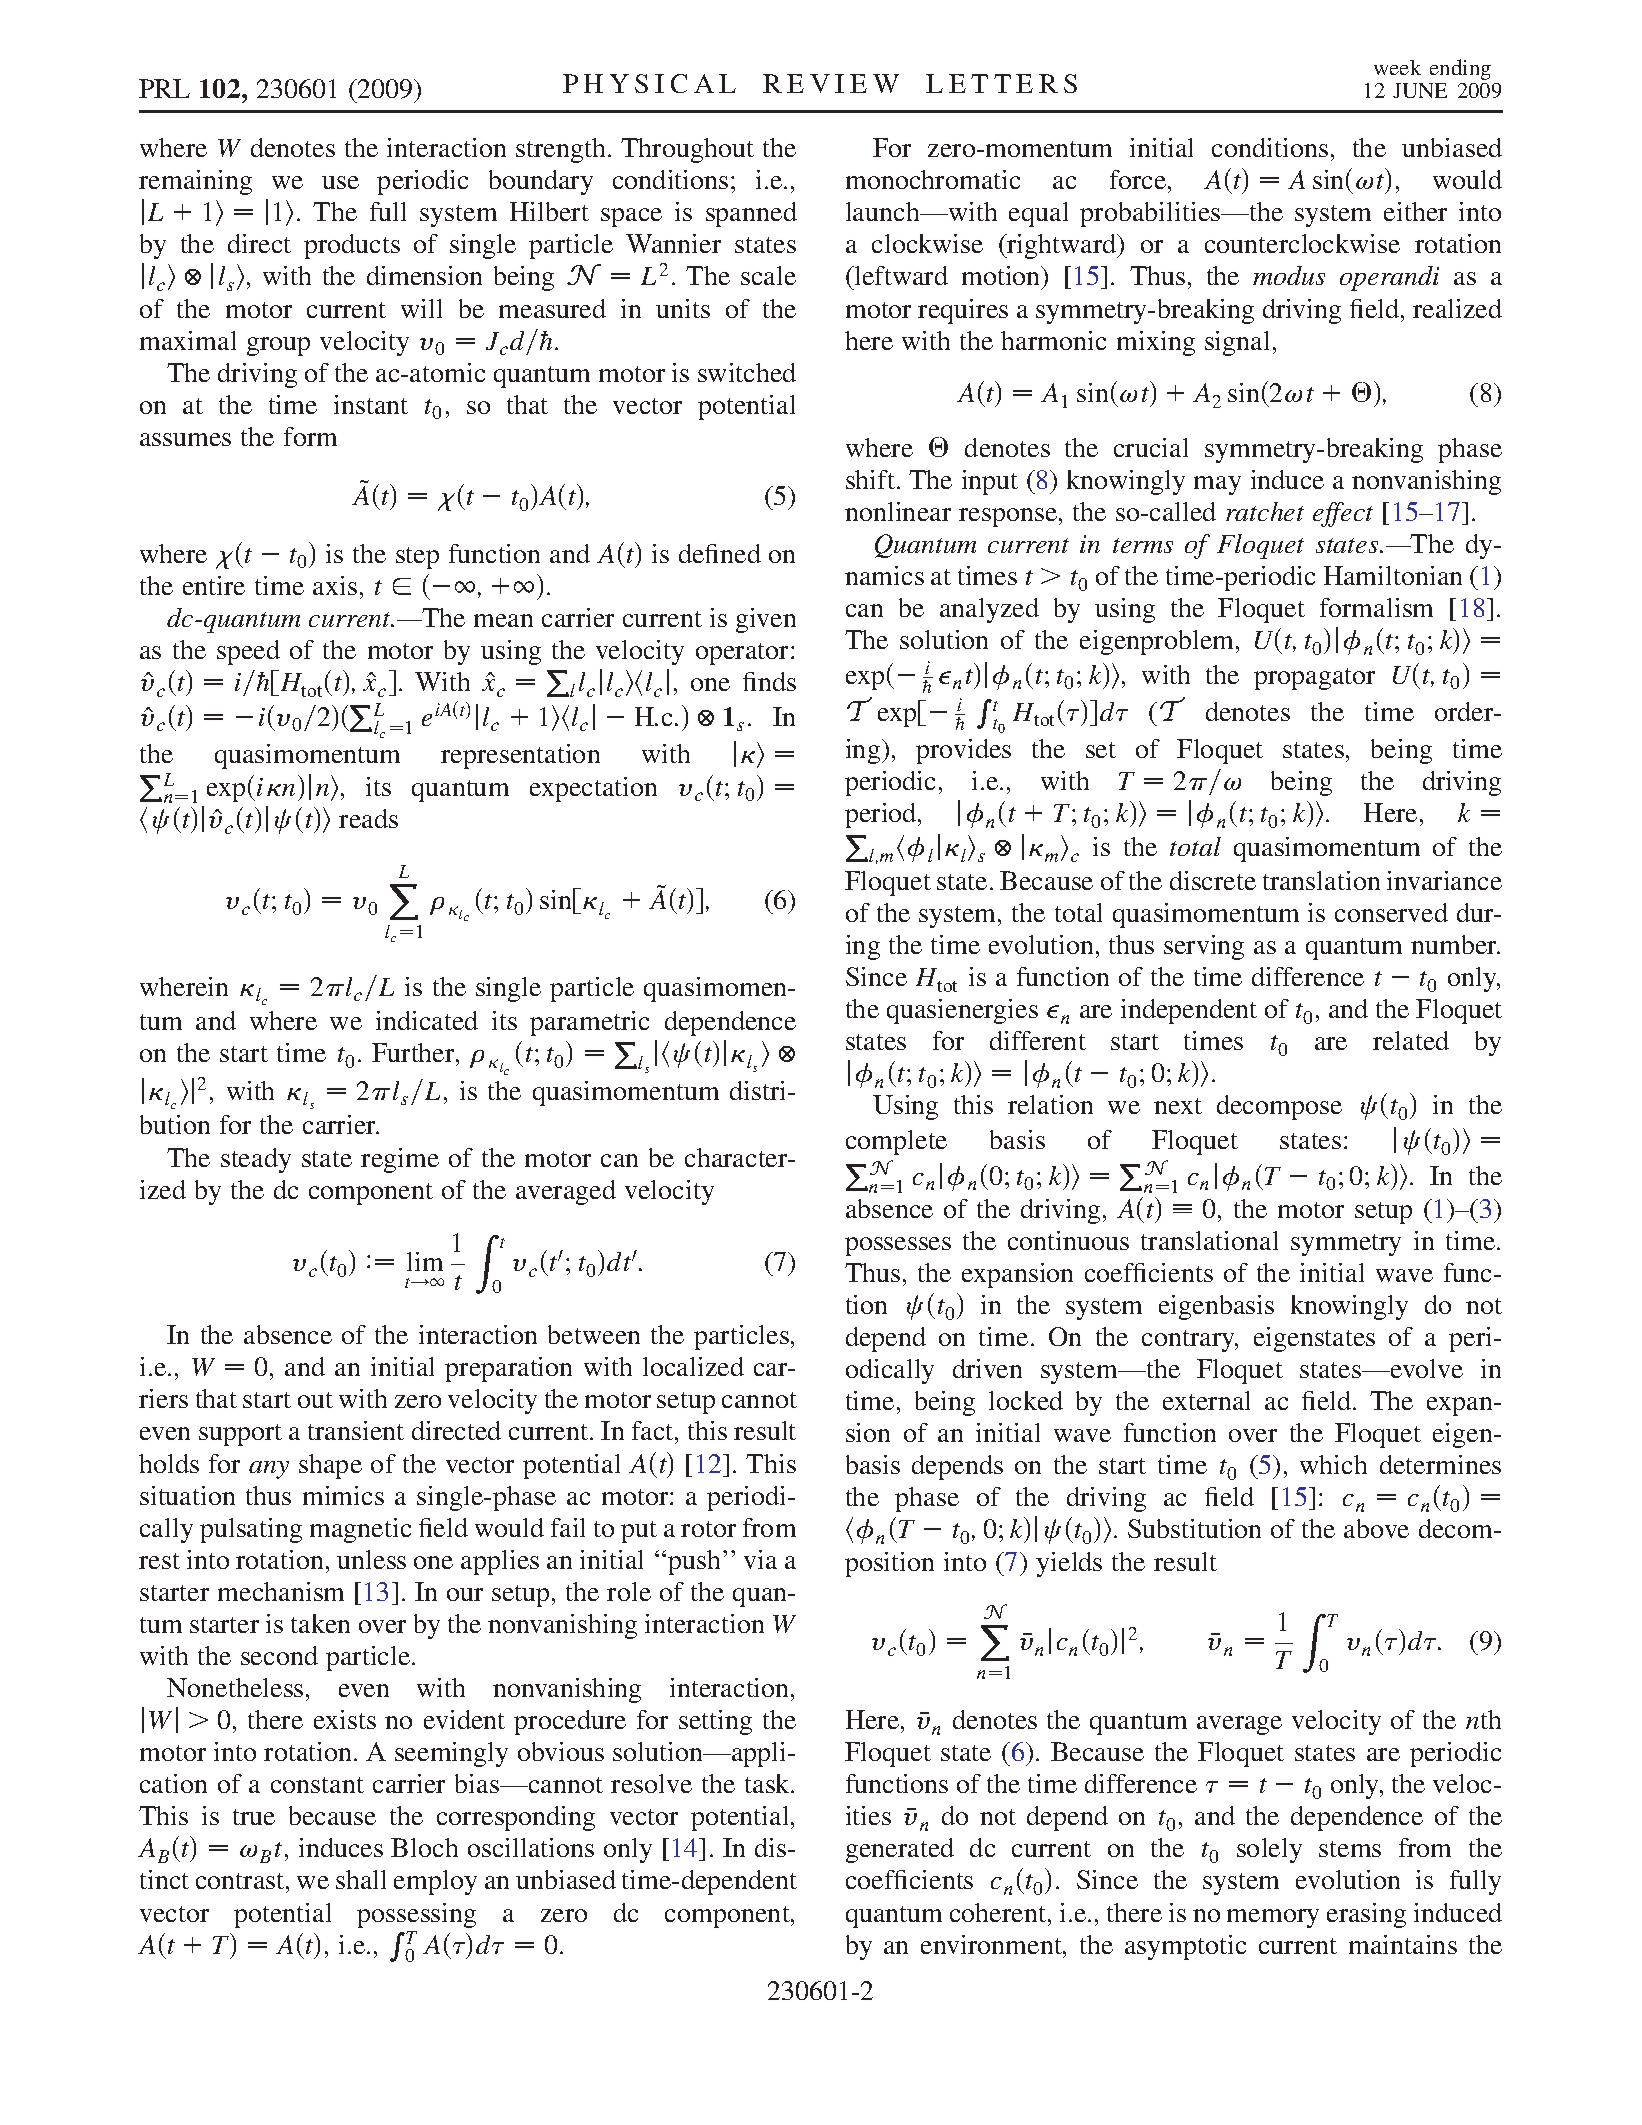 The width and height of the screenshot is (1642, 2125). I want to click on REVIEW, so click(831, 83).
